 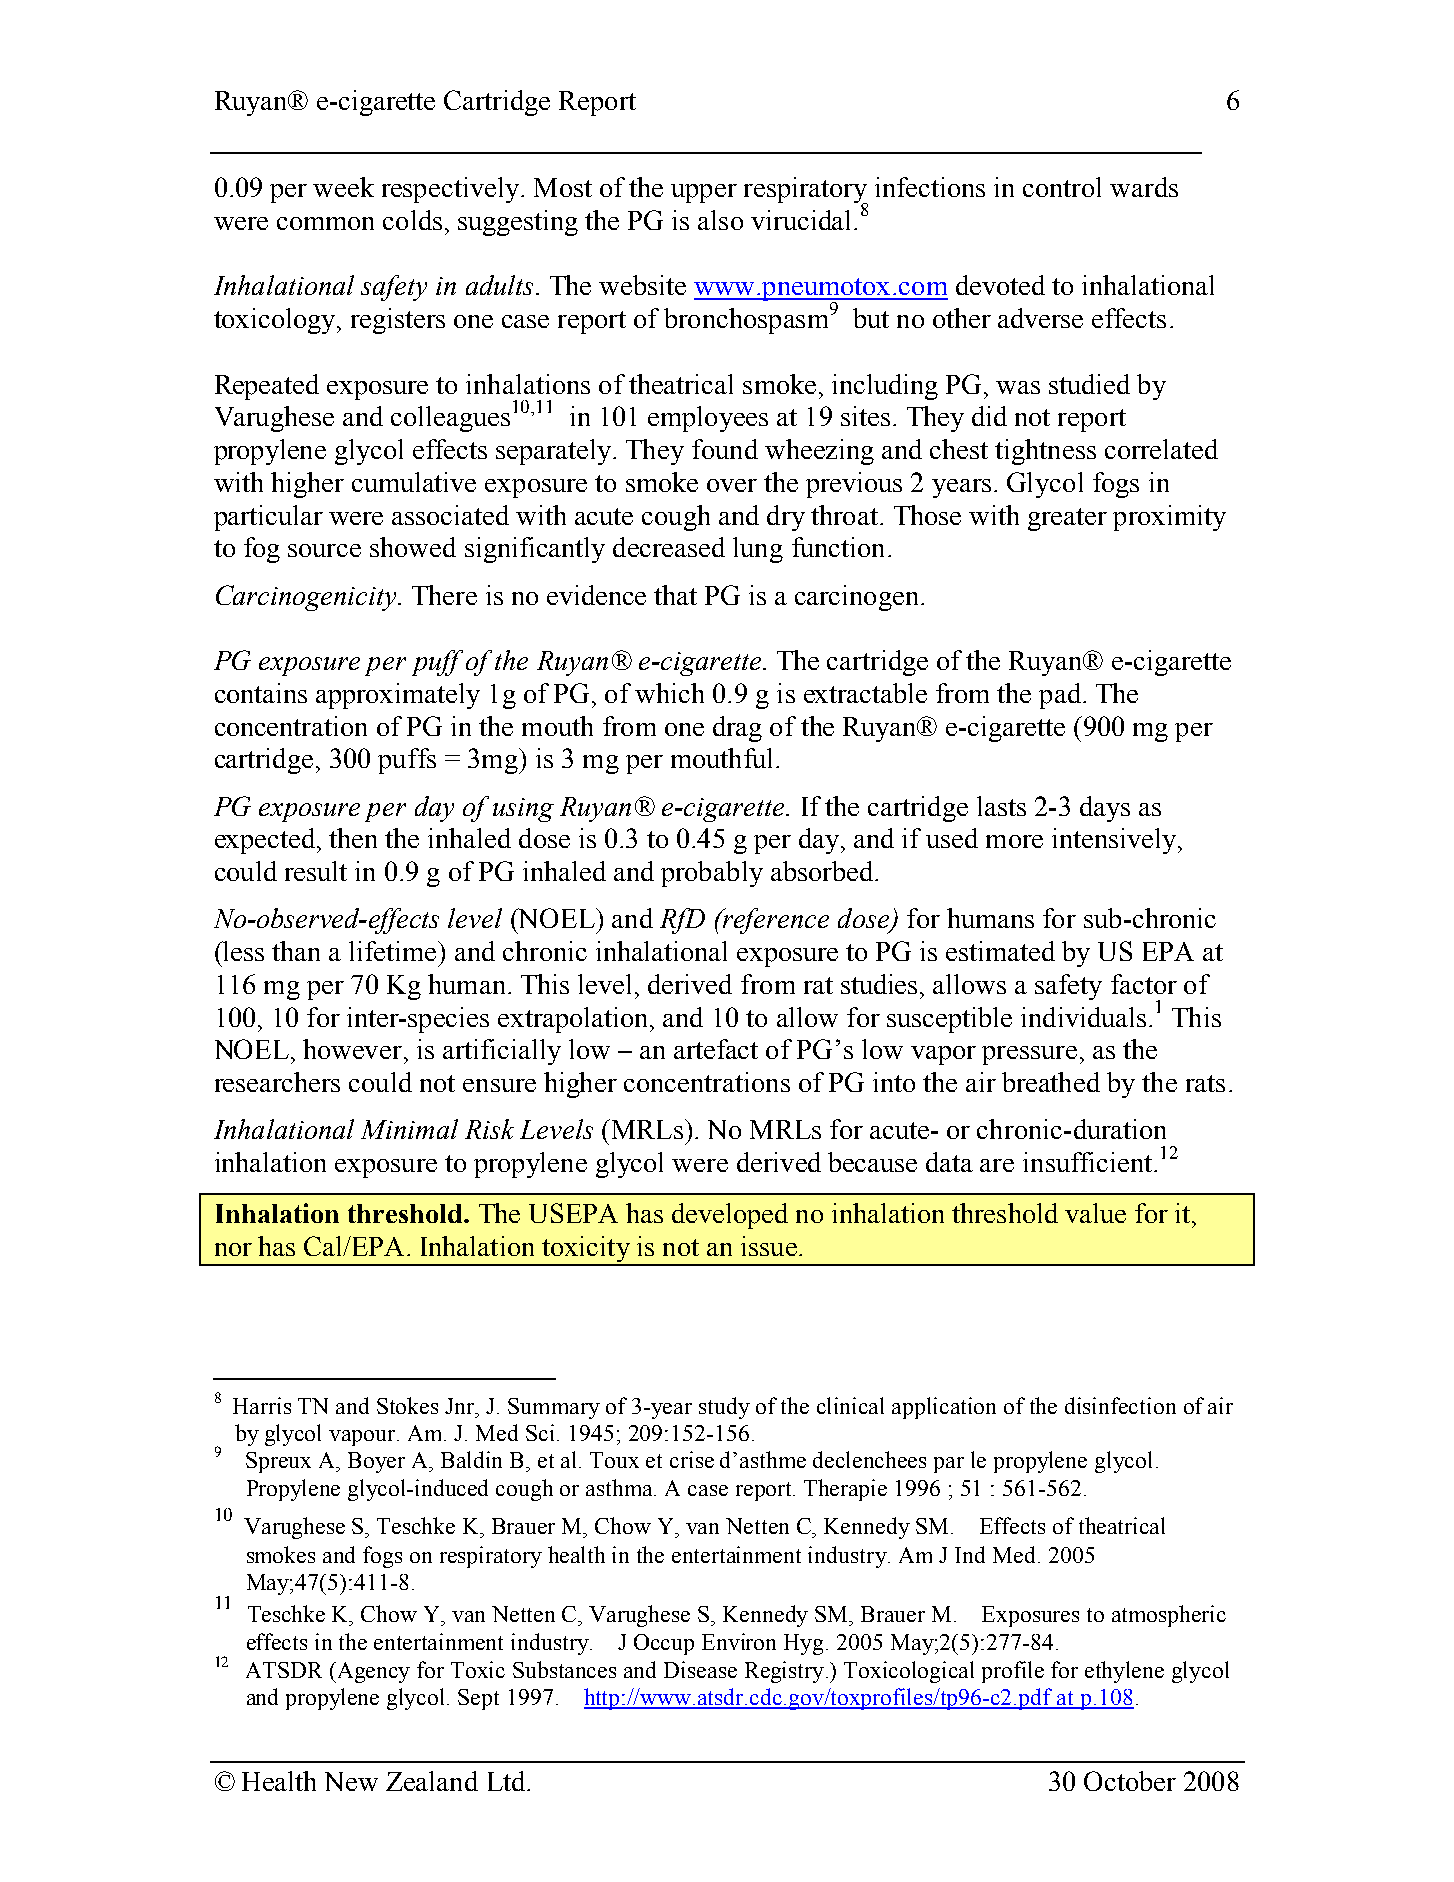 What do you see at coordinates (737, 729) in the page?
I see `drag` at bounding box center [737, 729].
